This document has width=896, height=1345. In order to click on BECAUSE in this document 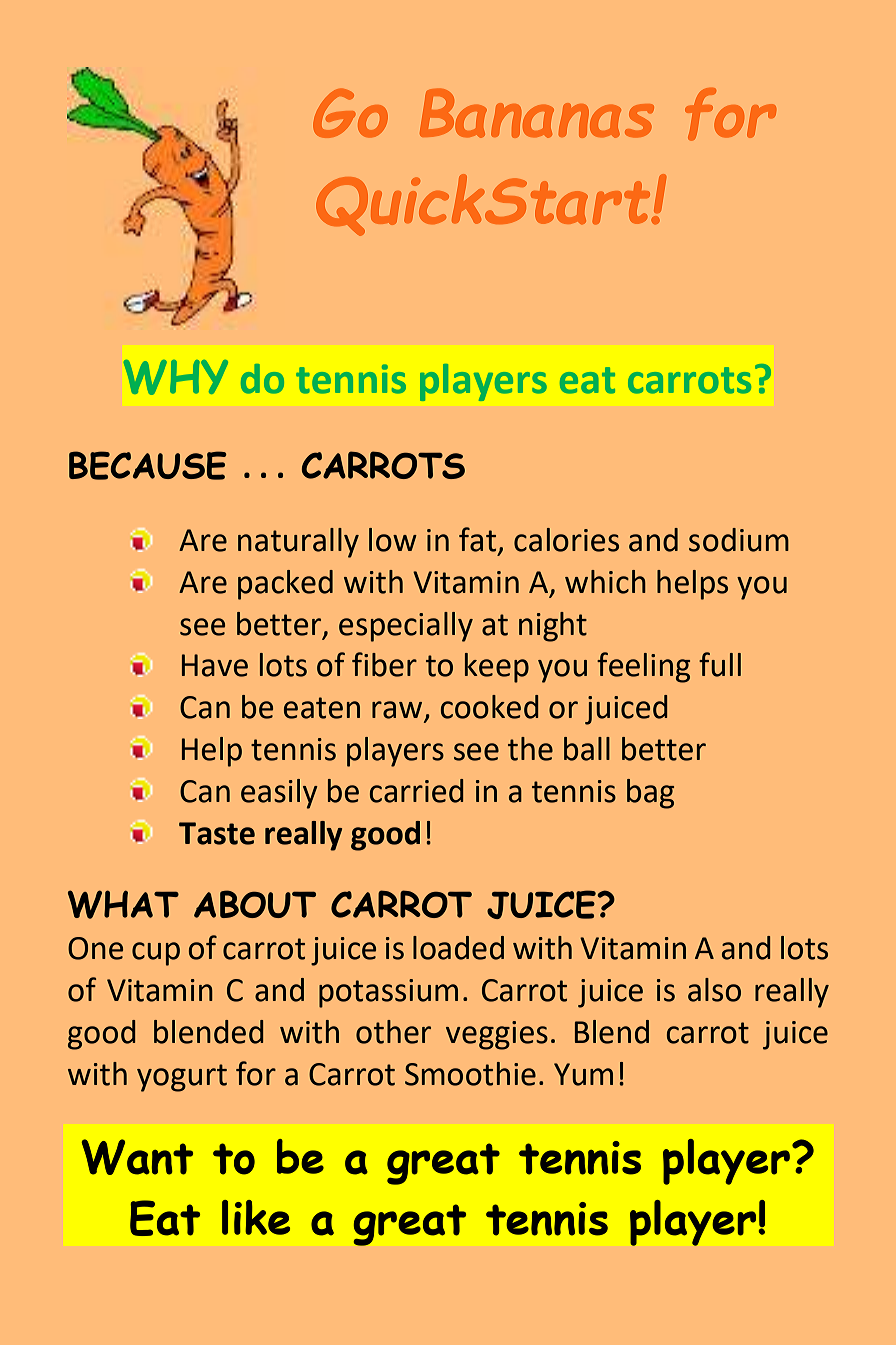, I will do `click(148, 465)`.
